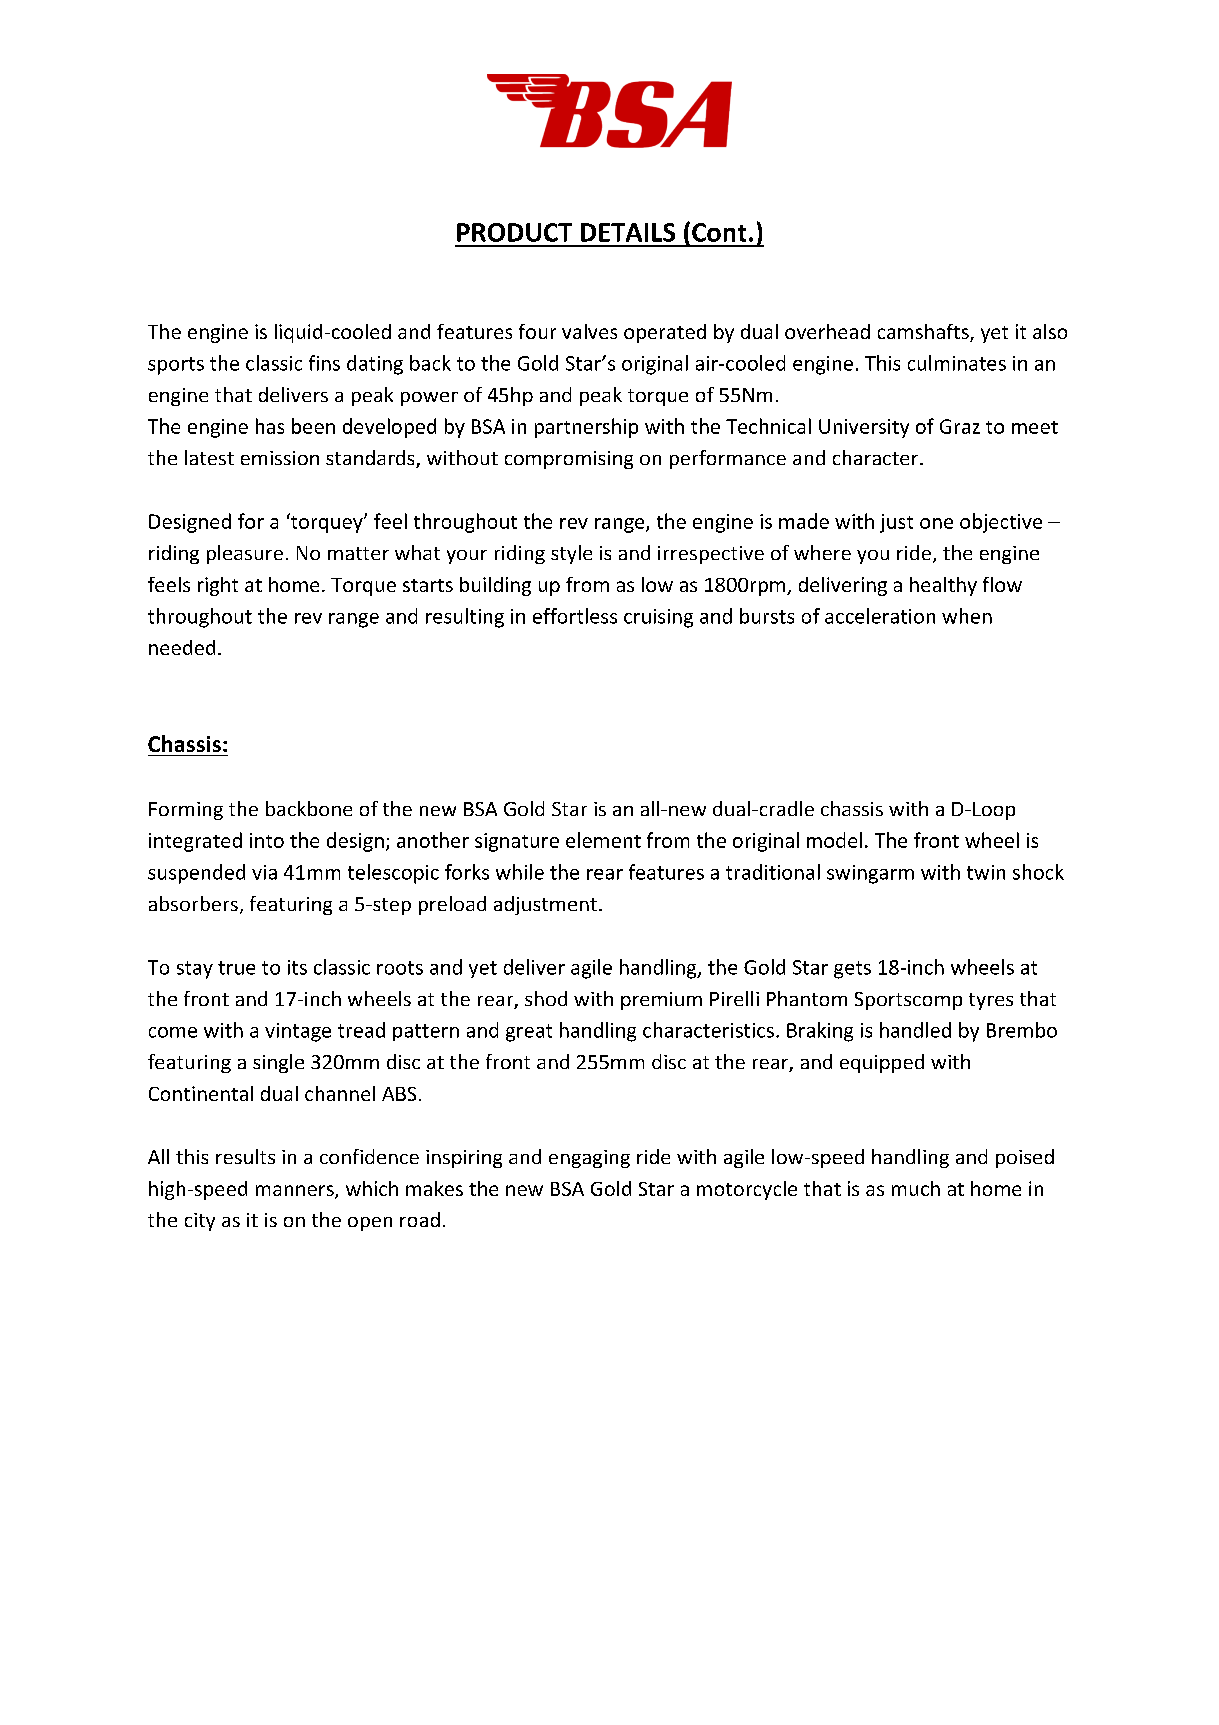  What do you see at coordinates (569, 460) in the document?
I see `compromising` at bounding box center [569, 460].
